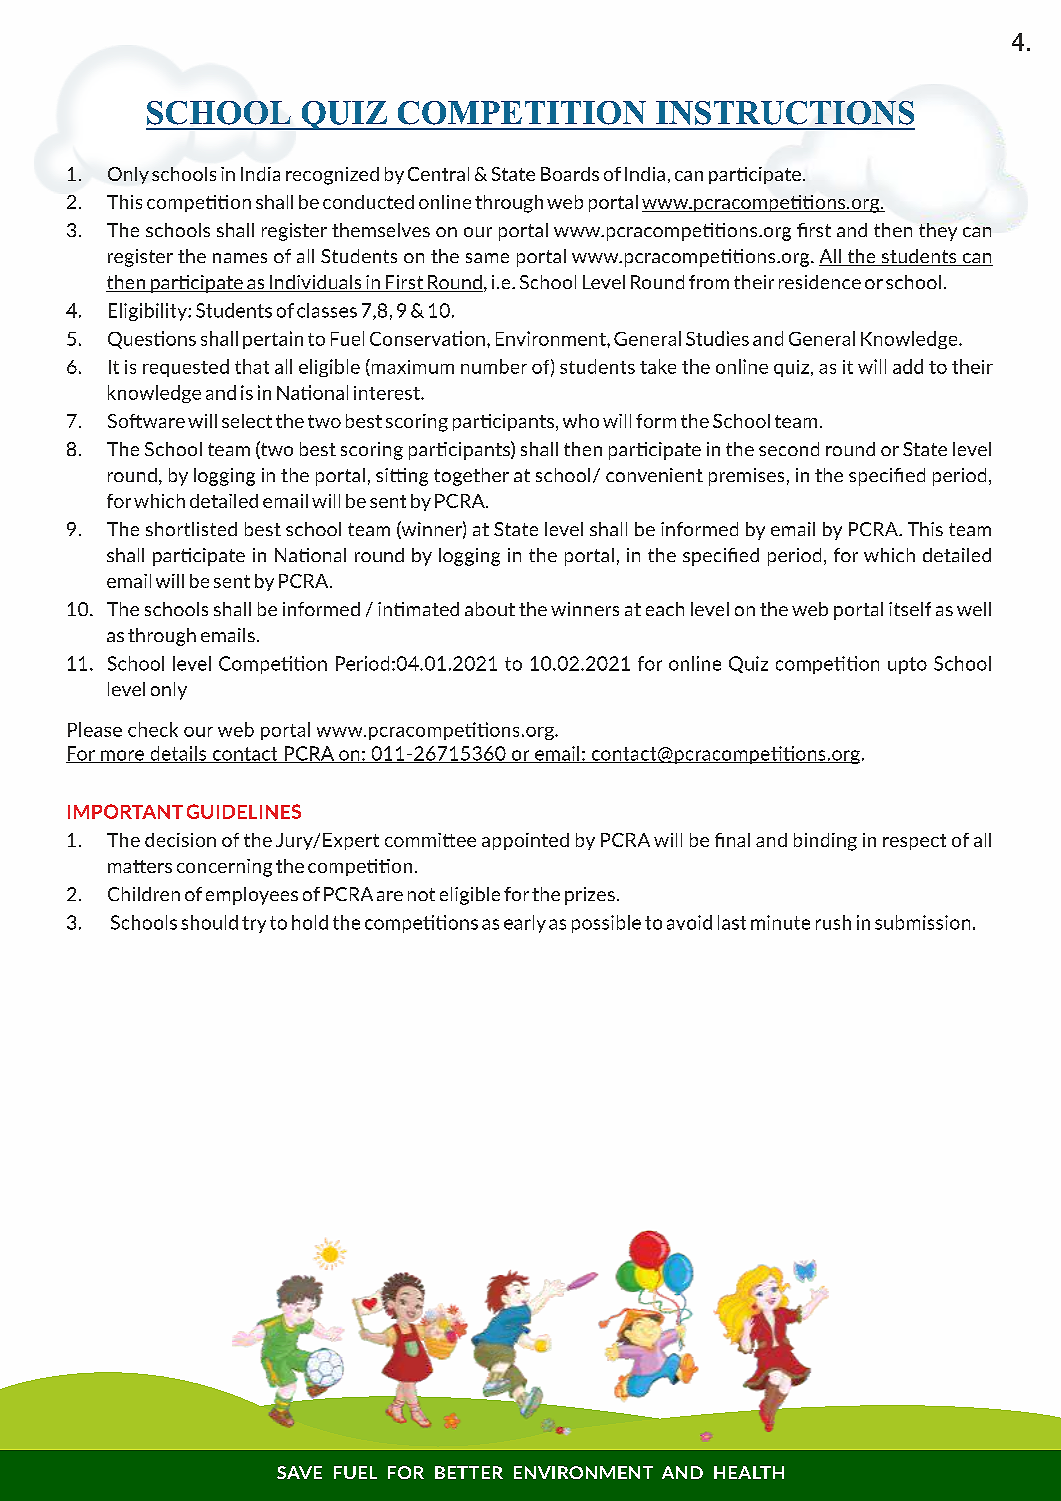 The height and width of the screenshot is (1501, 1061). Describe the element at coordinates (570, 174) in the screenshot. I see `Boards` at that location.
